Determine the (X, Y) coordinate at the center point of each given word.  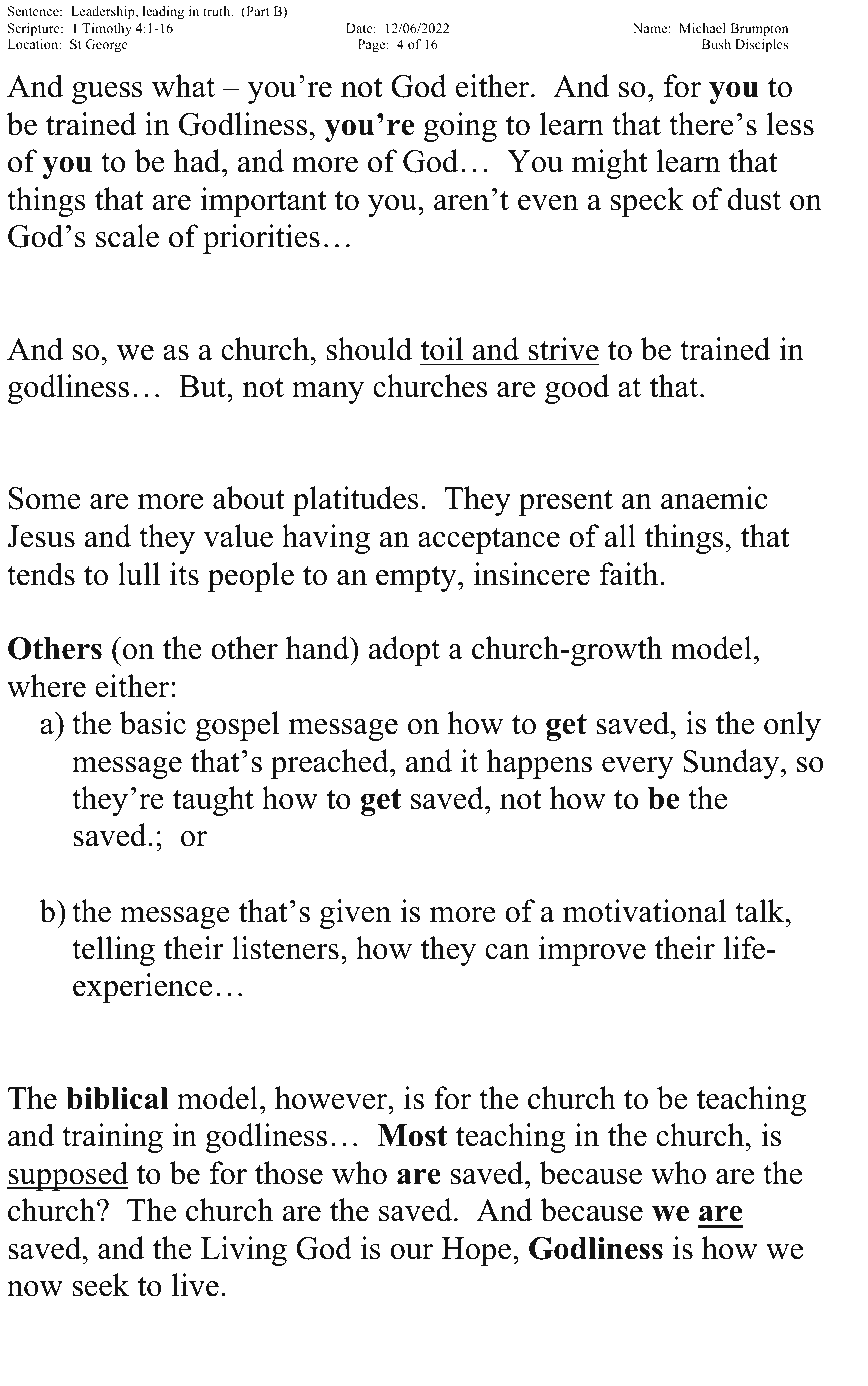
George (106, 45)
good (577, 389)
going (460, 127)
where (46, 686)
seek (101, 1285)
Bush (716, 44)
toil (441, 349)
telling (113, 951)
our (411, 1252)
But (203, 386)
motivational (644, 911)
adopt (404, 651)
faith (630, 574)
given (355, 914)
